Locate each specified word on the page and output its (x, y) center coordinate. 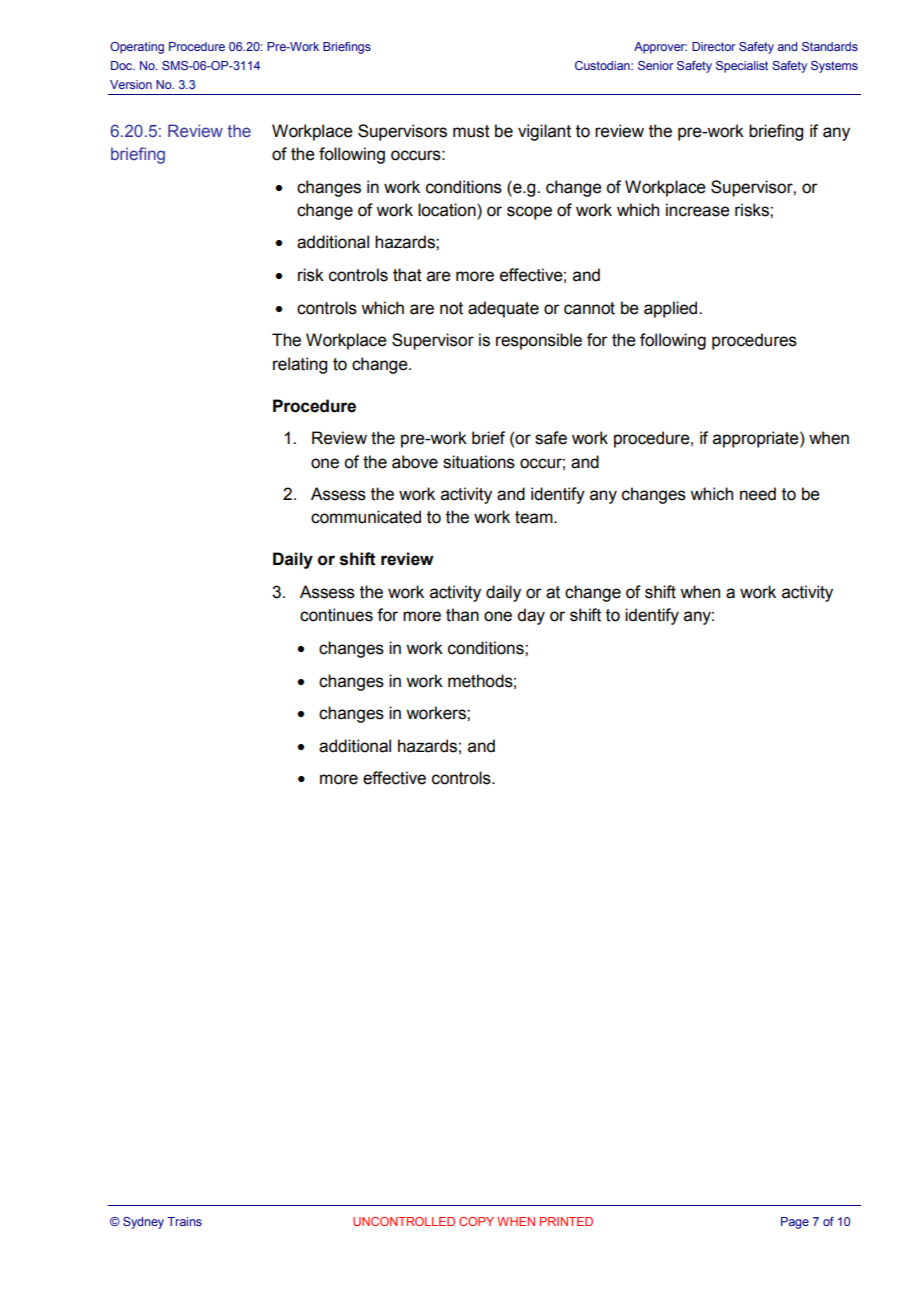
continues (336, 615)
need (758, 494)
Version (131, 84)
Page (795, 1223)
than (462, 615)
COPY (476, 1221)
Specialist (742, 67)
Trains (184, 1221)
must (471, 131)
